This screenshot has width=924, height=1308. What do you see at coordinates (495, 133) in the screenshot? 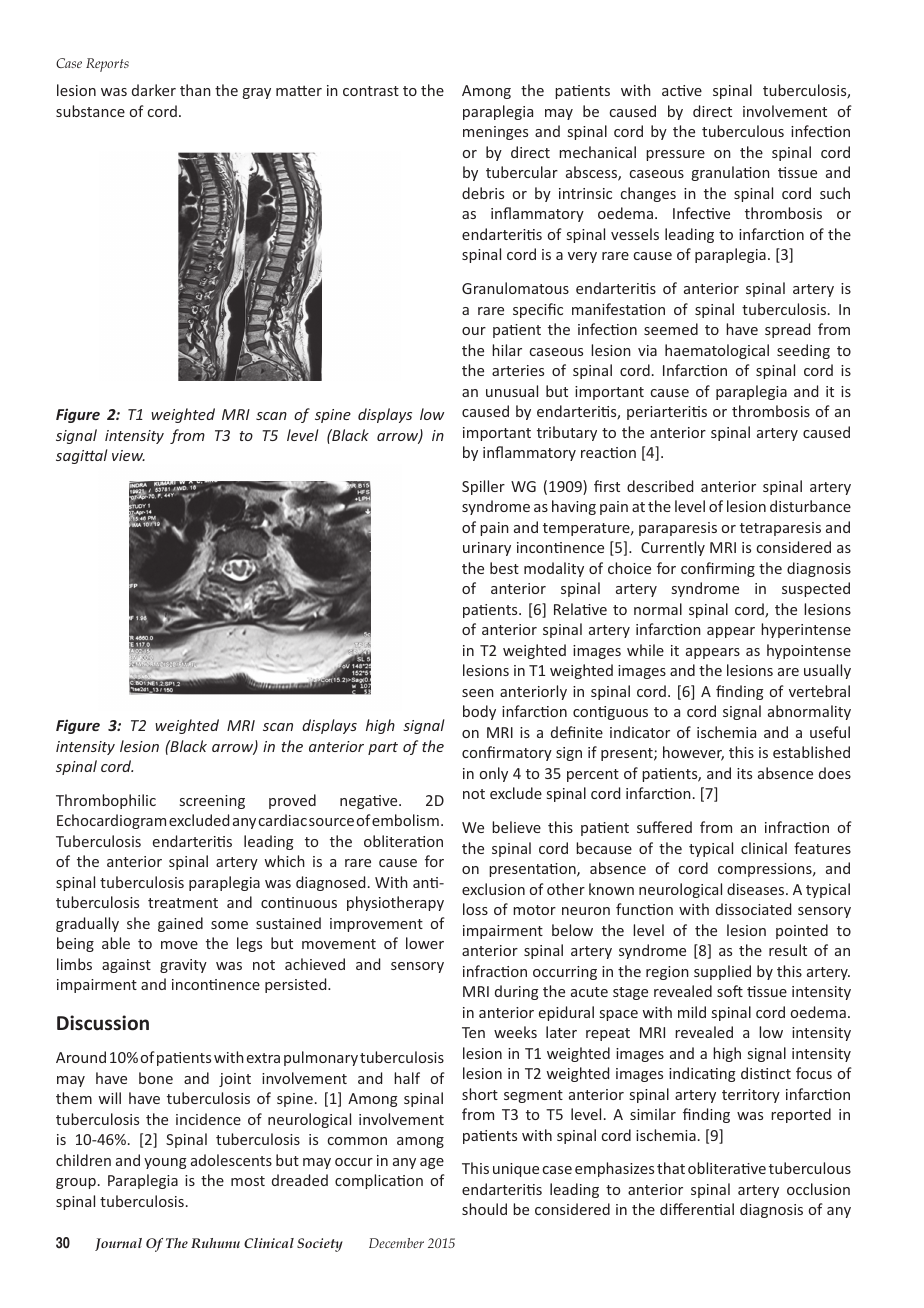
I see `meninges` at bounding box center [495, 133].
